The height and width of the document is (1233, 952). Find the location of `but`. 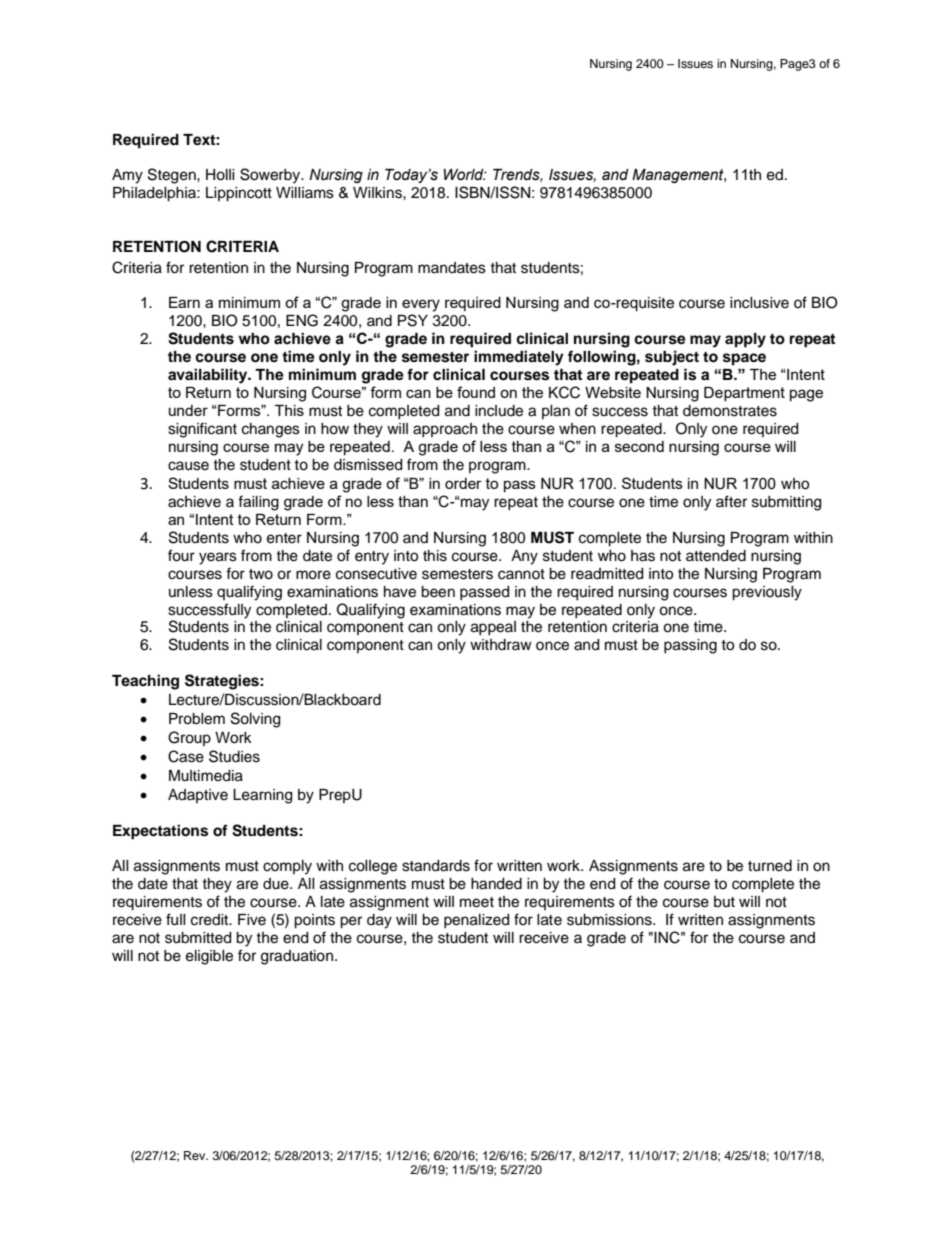

but is located at coordinates (724, 902).
